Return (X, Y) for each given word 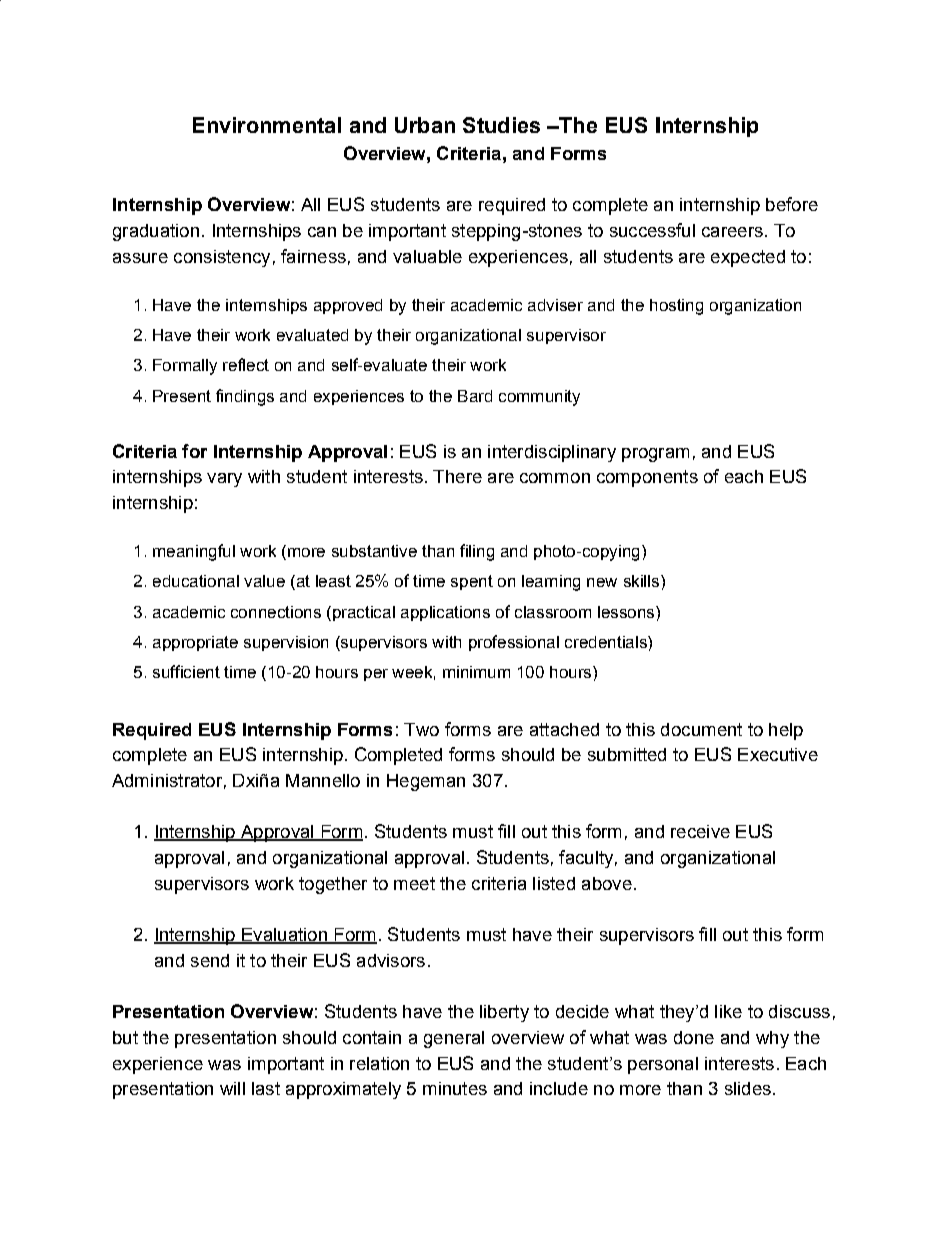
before (792, 204)
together (333, 885)
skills (641, 581)
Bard (475, 396)
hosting (676, 307)
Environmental (267, 125)
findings (245, 397)
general (454, 1039)
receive (700, 831)
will (232, 1088)
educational (196, 581)
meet (414, 883)
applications (445, 613)
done (694, 1037)
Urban (425, 125)
